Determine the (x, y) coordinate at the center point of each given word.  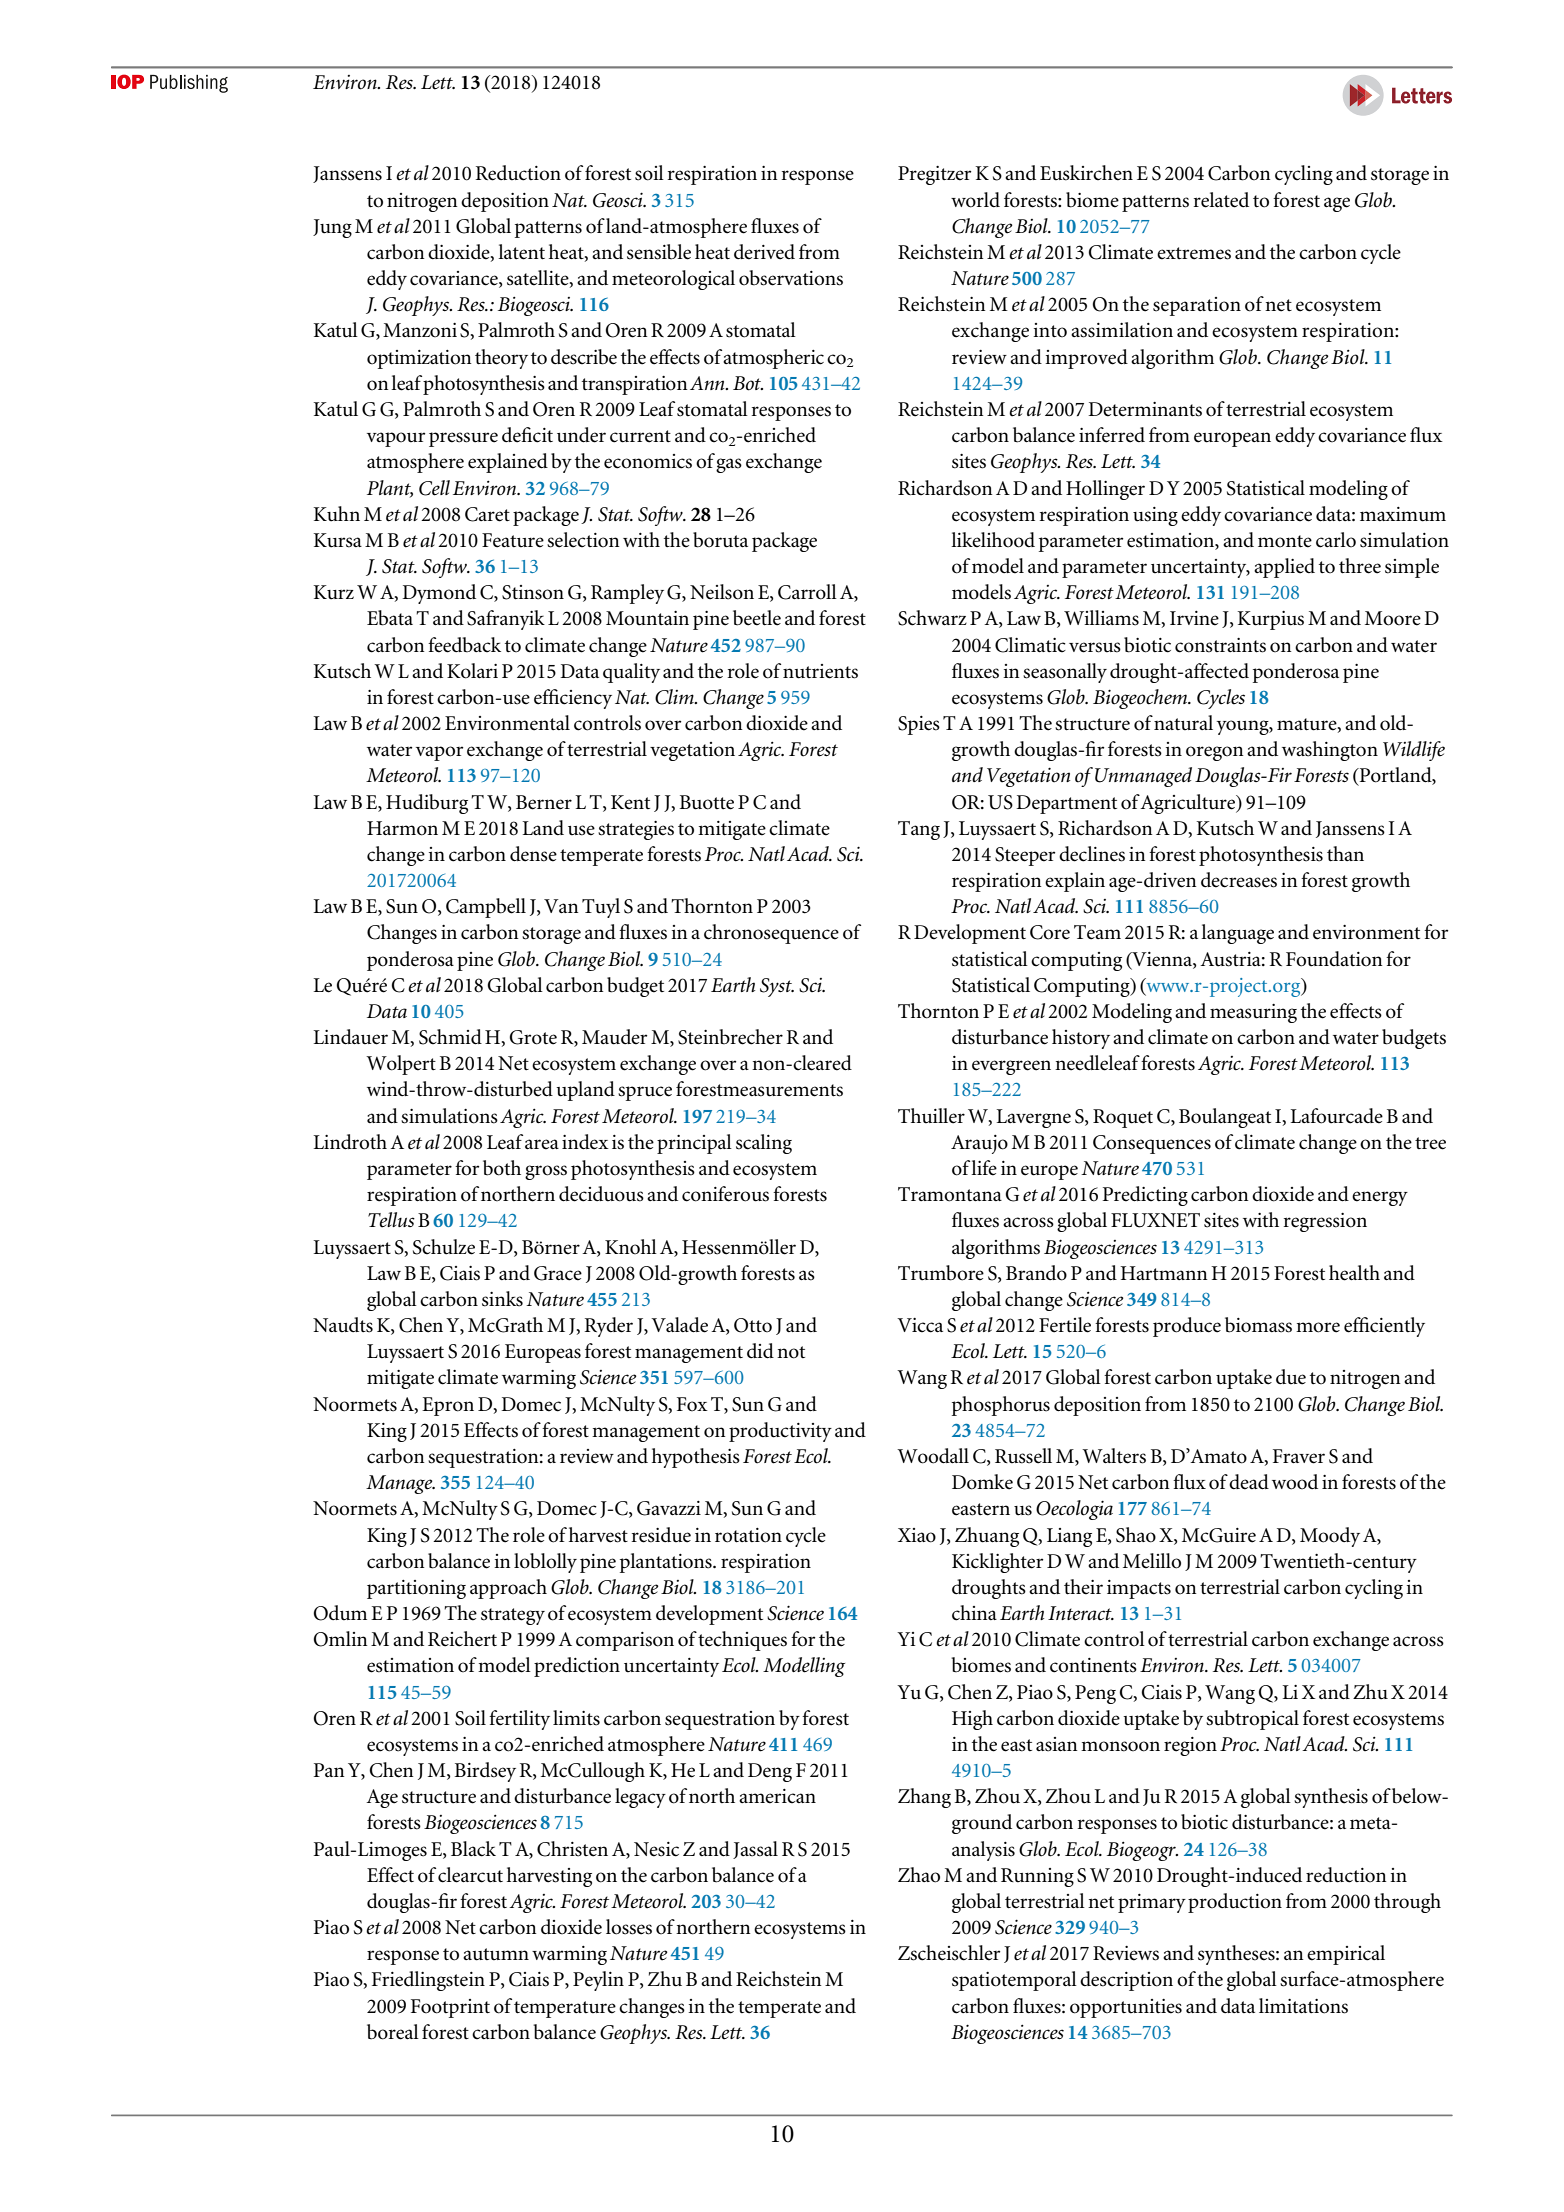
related (1221, 200)
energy (1380, 1198)
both (502, 1168)
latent (521, 252)
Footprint (450, 2008)
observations (791, 278)
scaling (764, 1144)
